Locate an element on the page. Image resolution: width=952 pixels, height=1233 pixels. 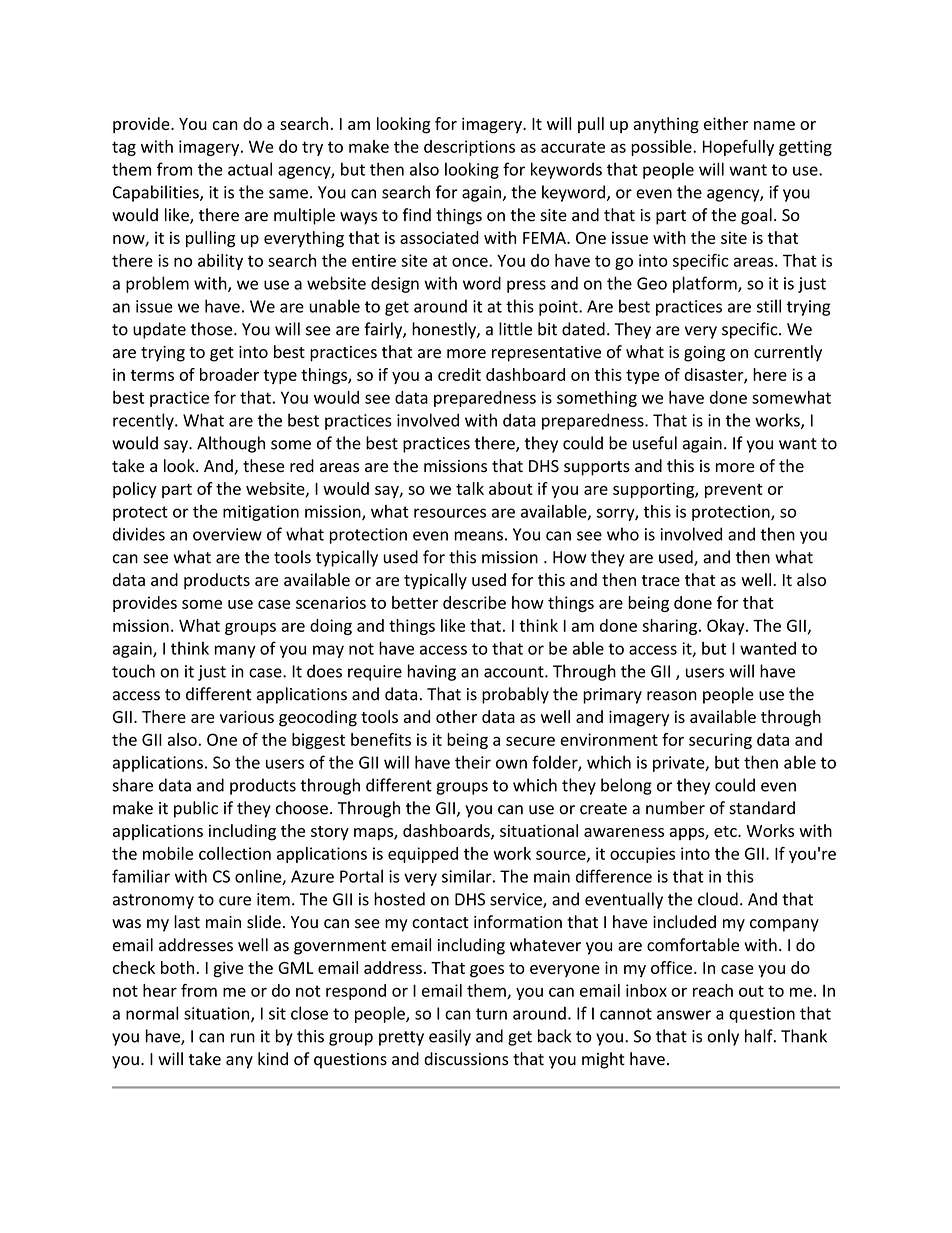
overview is located at coordinates (227, 534).
